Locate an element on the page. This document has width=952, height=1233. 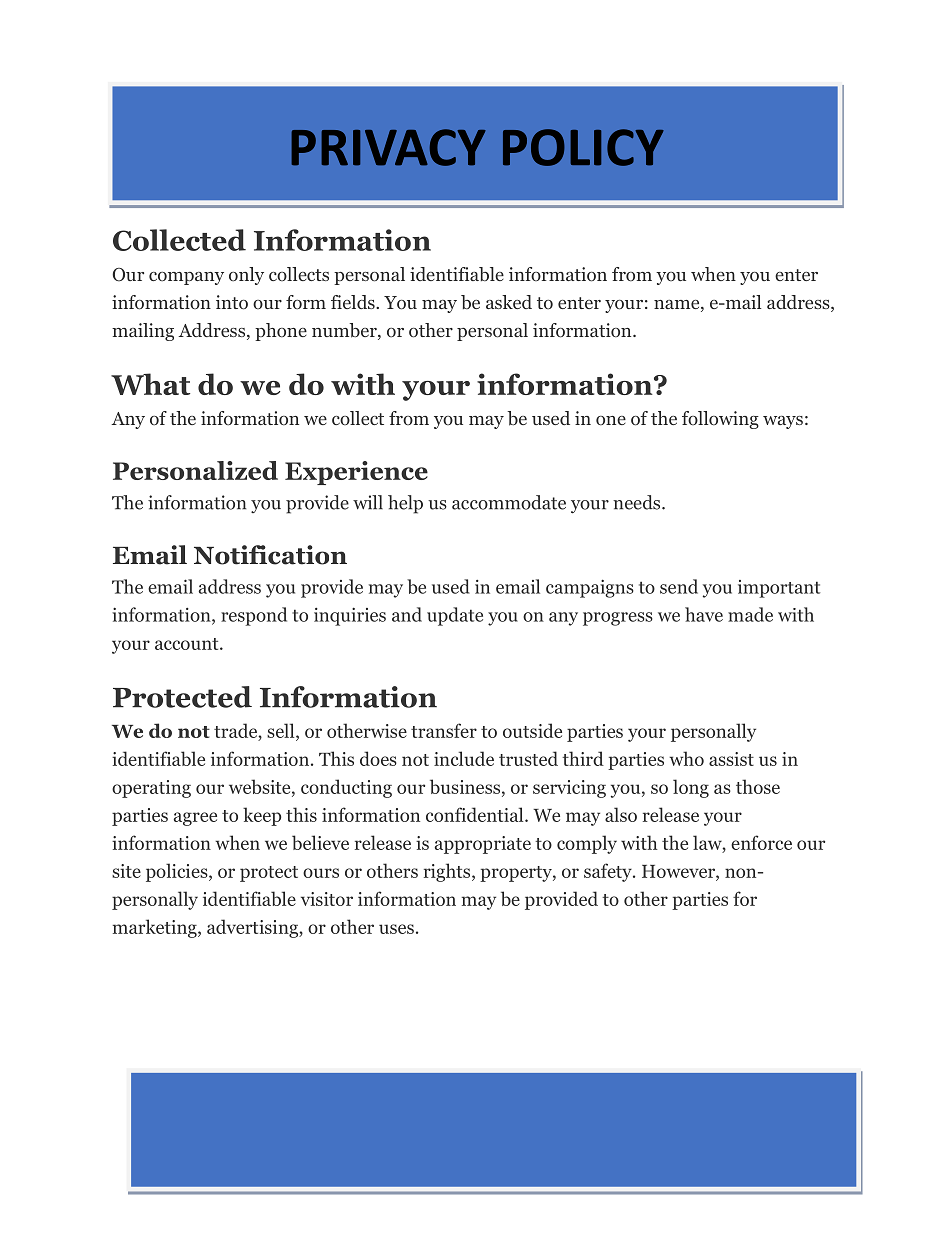
rights is located at coordinates (448, 872).
